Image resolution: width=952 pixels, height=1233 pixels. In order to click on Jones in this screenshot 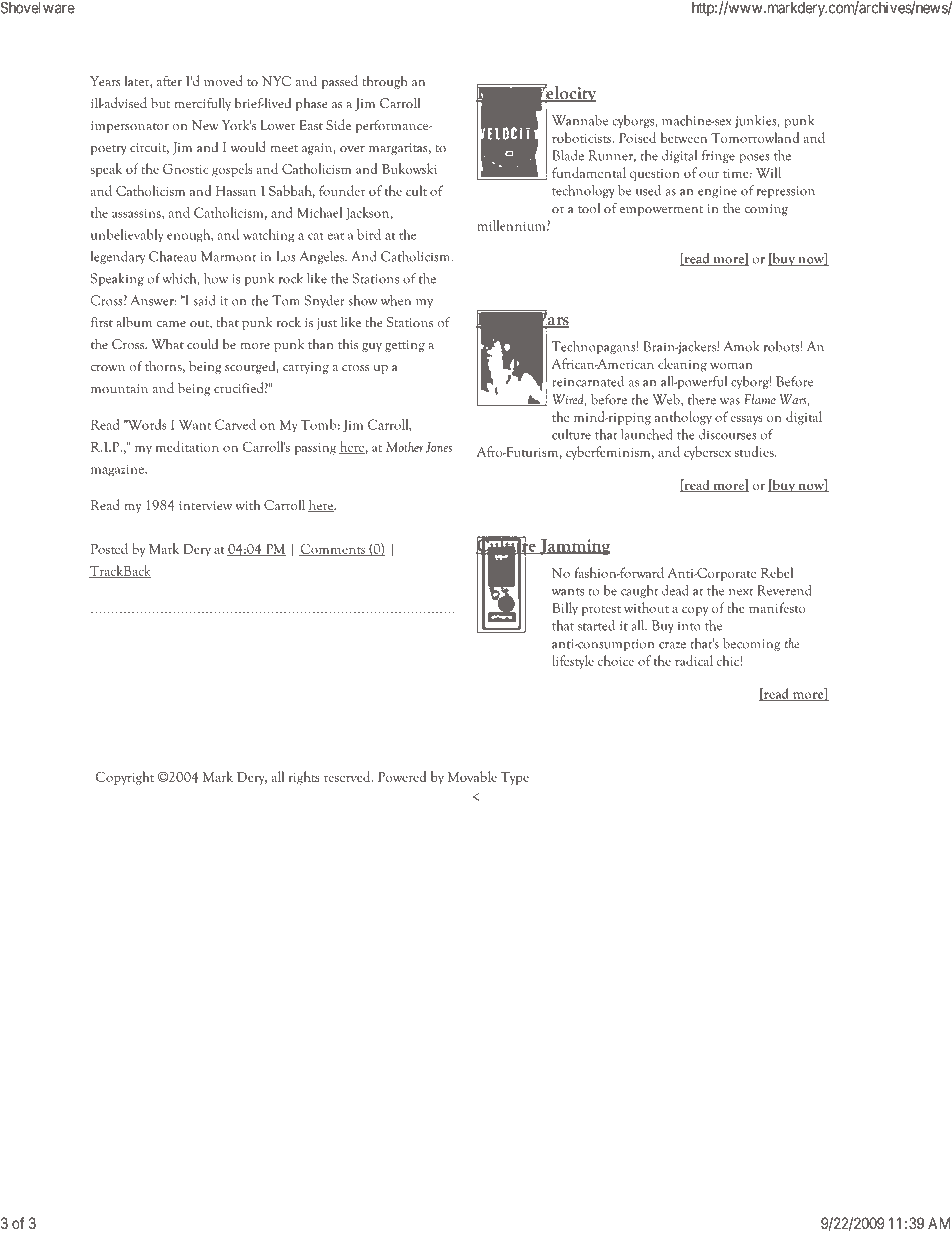, I will do `click(439, 447)`.
